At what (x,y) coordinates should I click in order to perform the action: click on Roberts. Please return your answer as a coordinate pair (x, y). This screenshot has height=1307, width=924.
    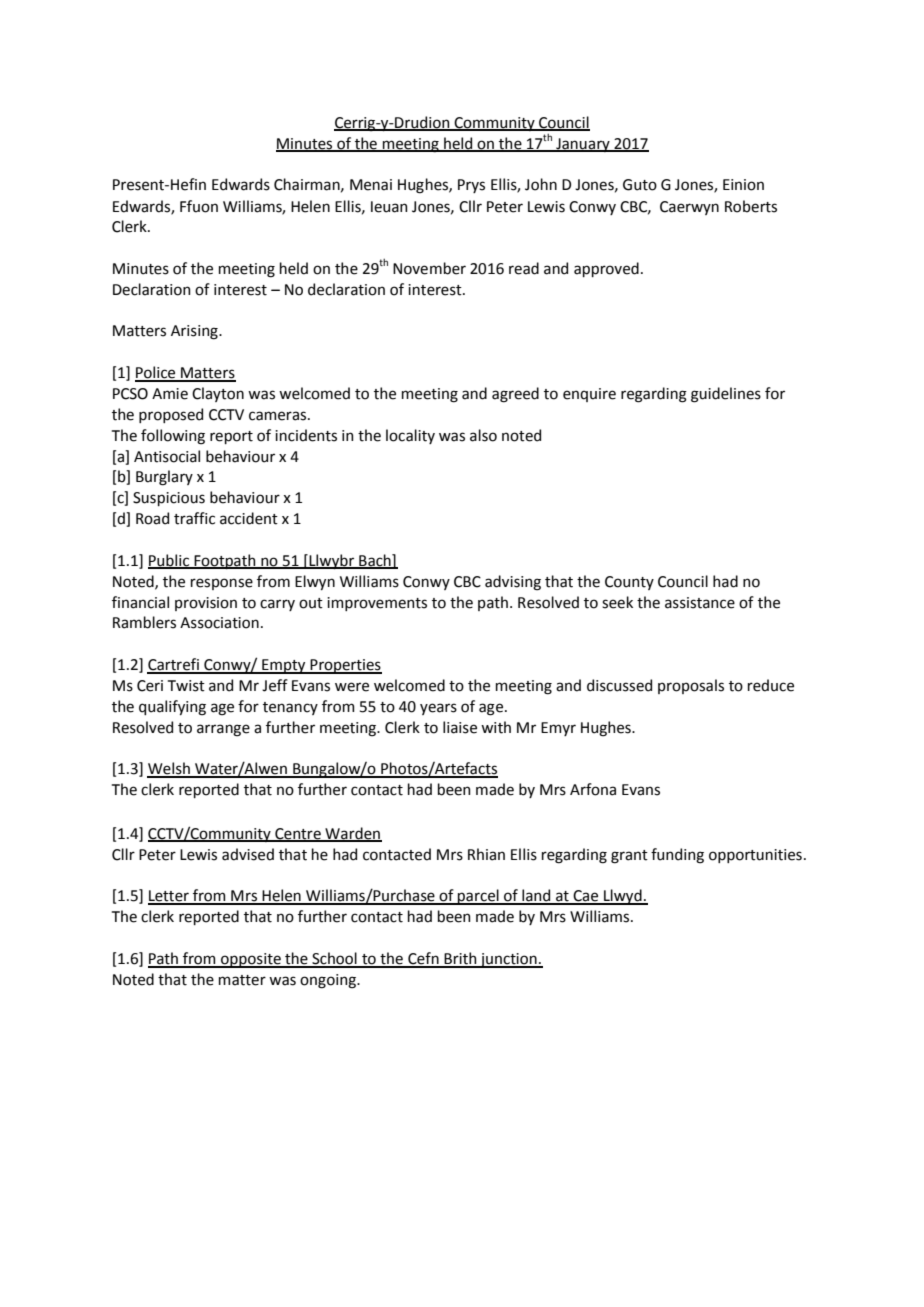
    Looking at the image, I should click on (751, 206).
